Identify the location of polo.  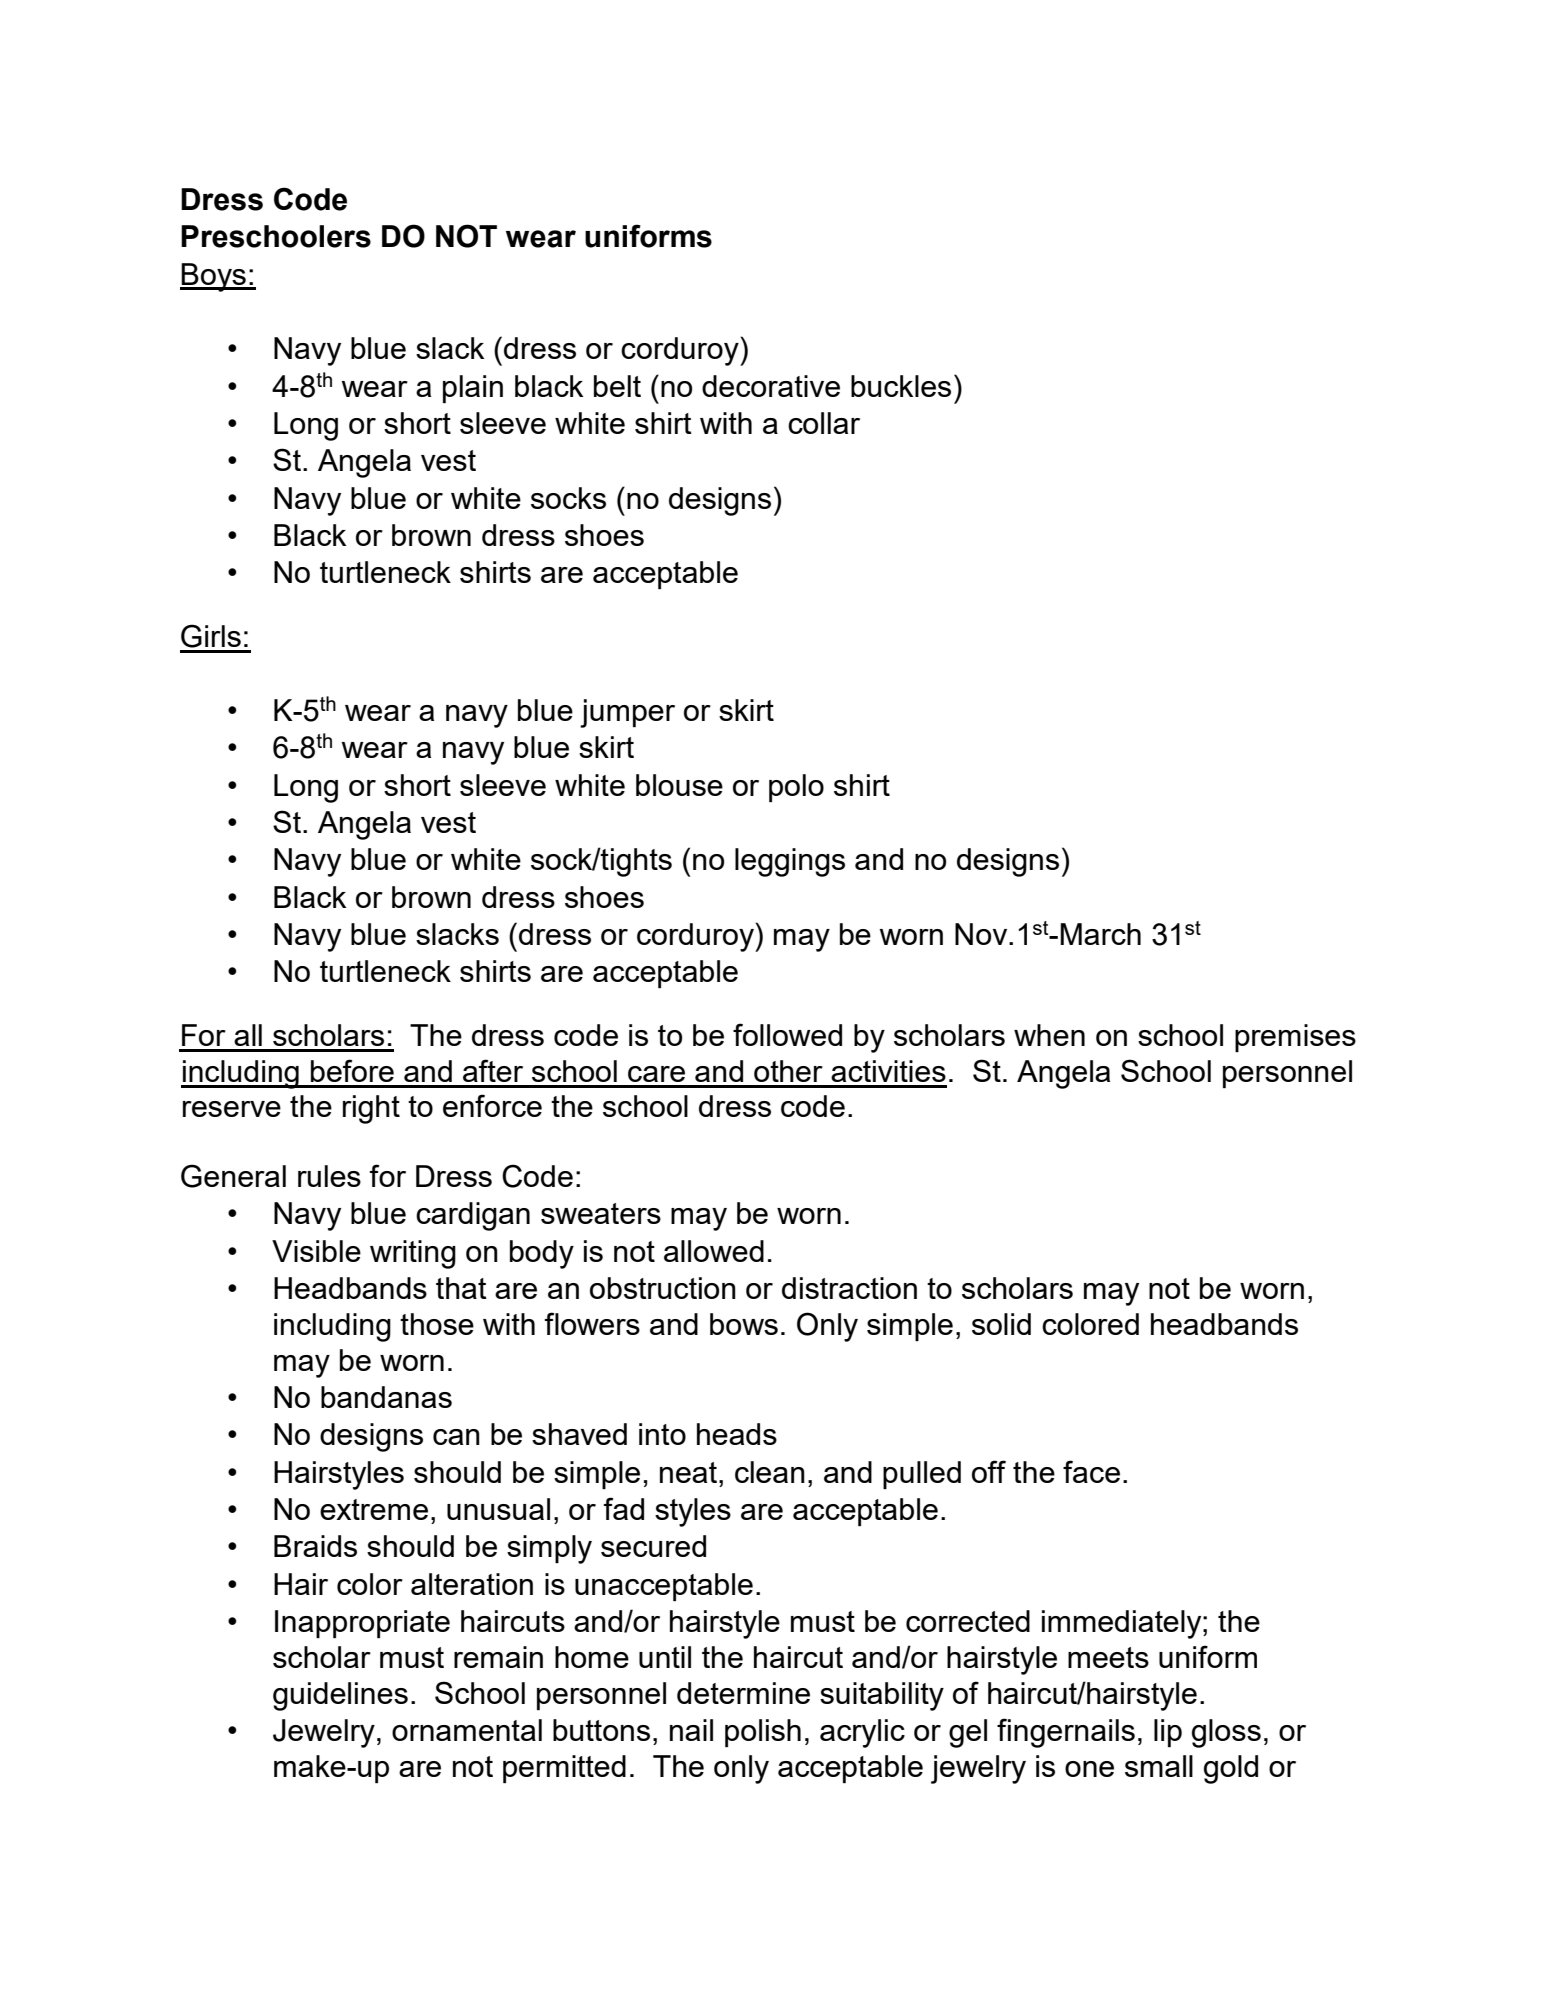
(796, 788).
